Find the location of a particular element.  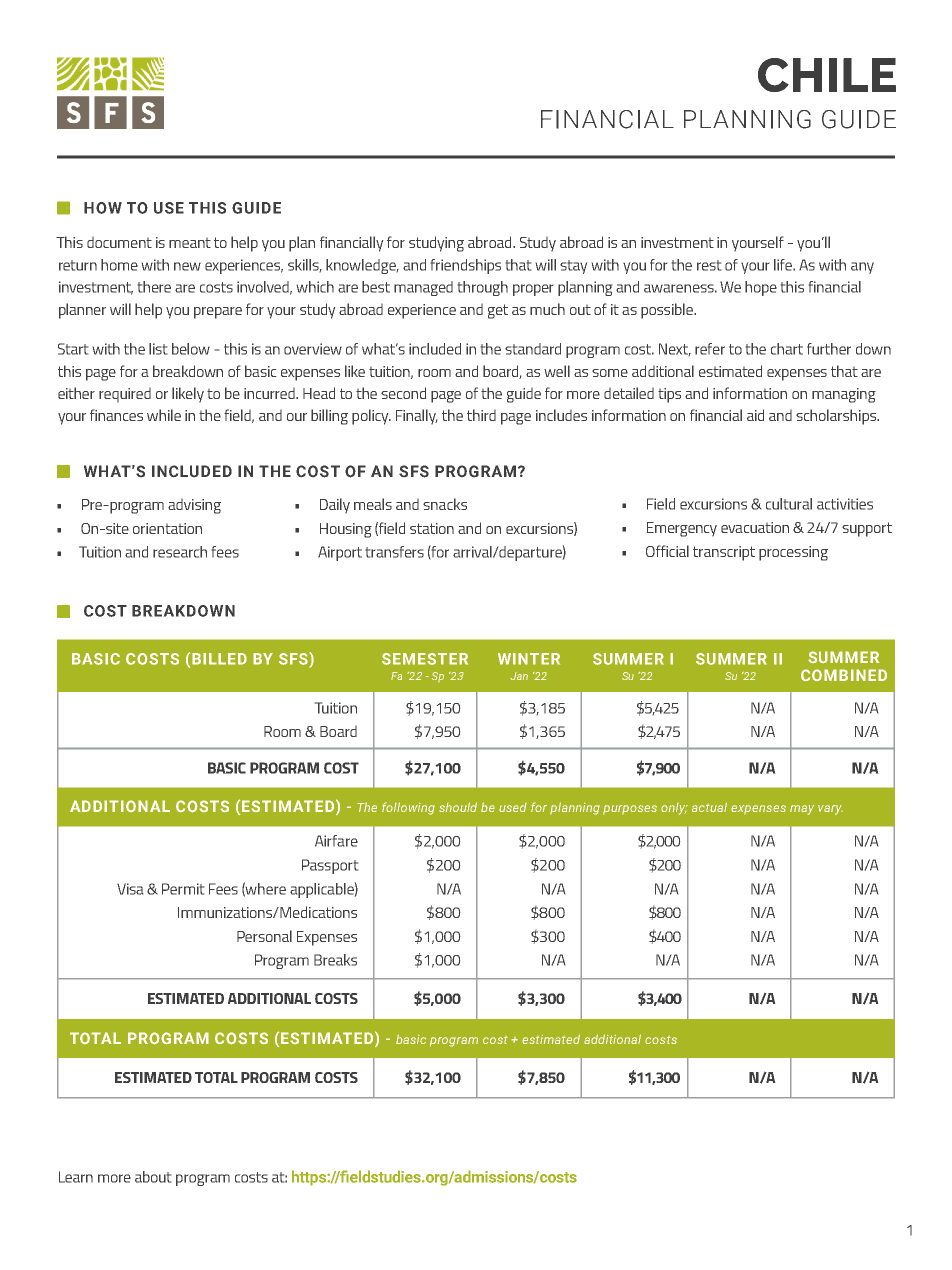

HOW is located at coordinates (103, 208).
